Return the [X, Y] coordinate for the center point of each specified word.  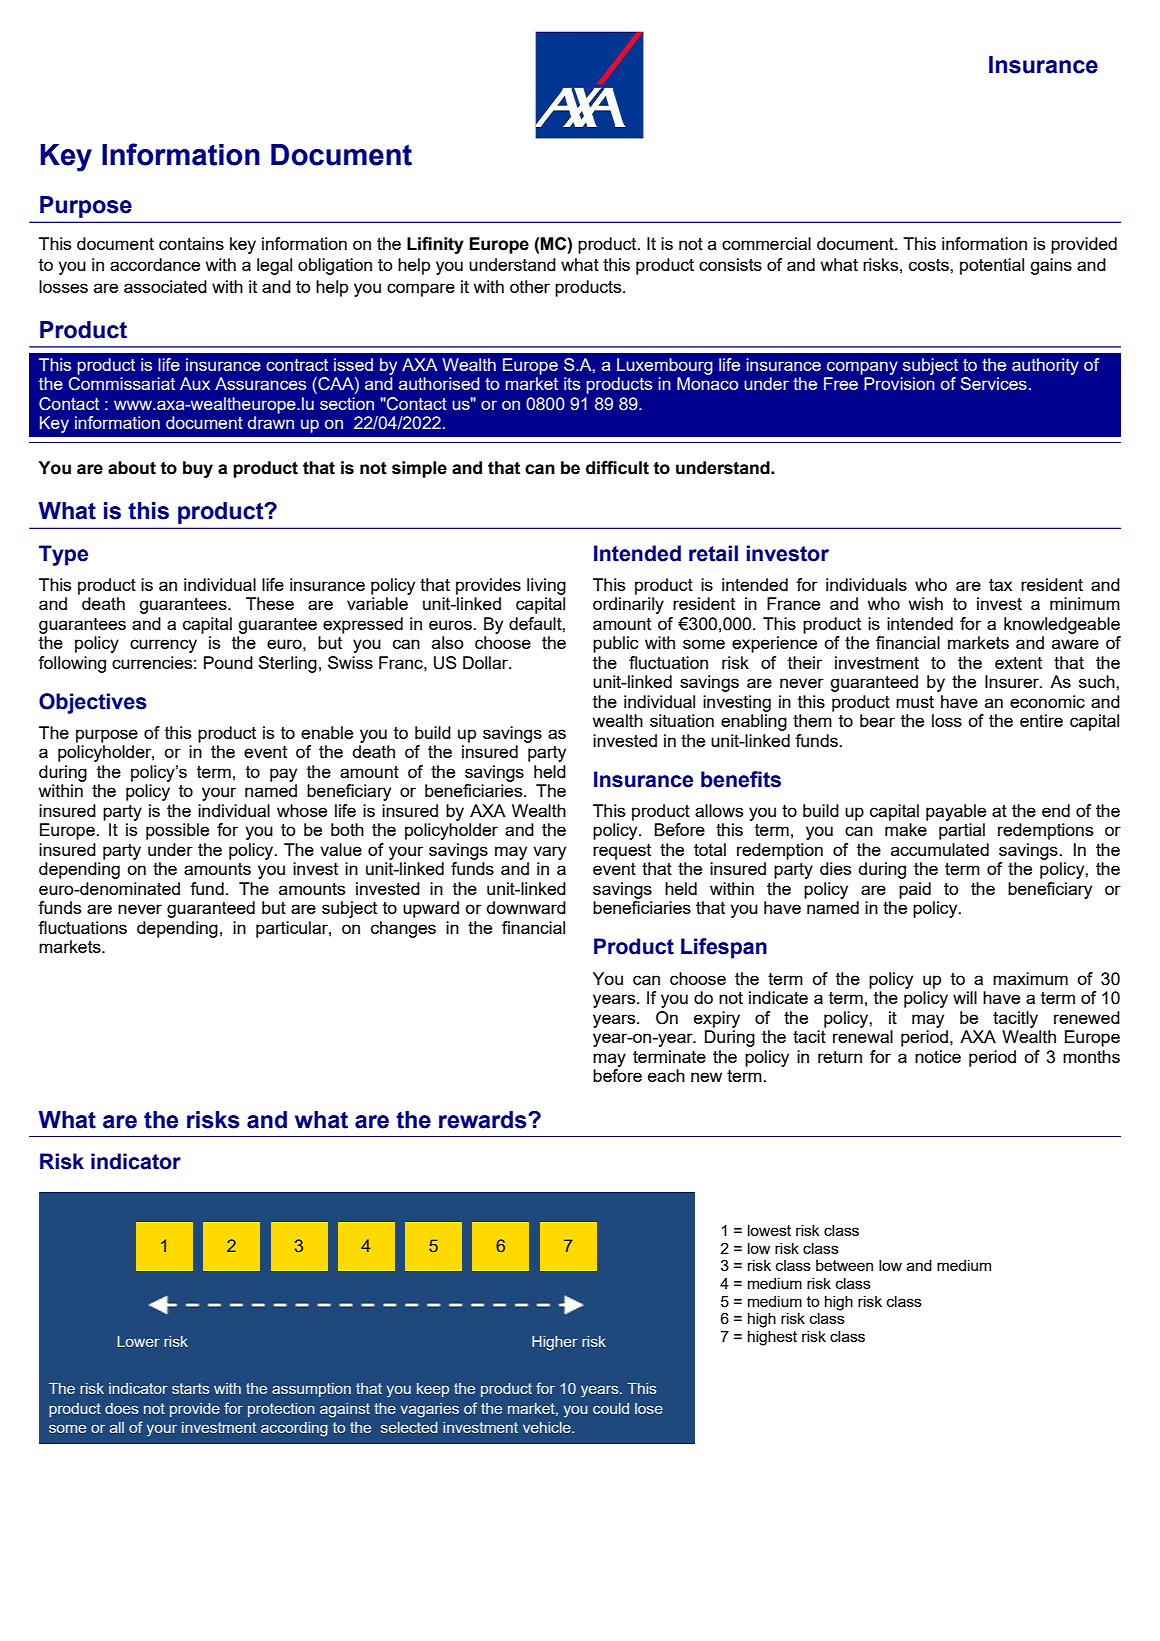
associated [165, 286]
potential [992, 266]
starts [190, 1388]
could [611, 1408]
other [530, 286]
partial [962, 831]
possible [177, 831]
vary [549, 853]
